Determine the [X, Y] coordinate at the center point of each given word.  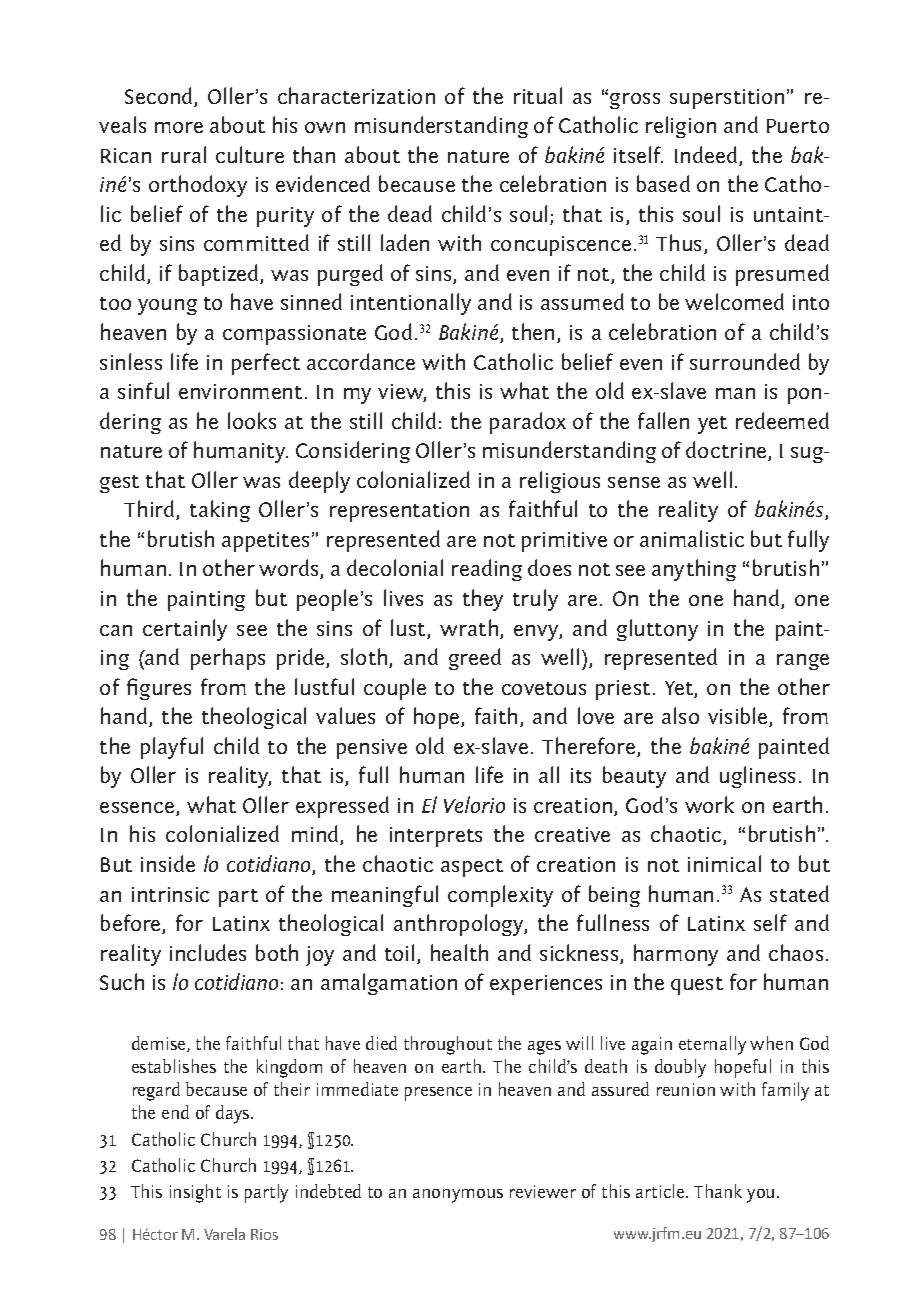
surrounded [745, 361]
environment [240, 391]
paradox [528, 423]
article [661, 1191]
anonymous [458, 1196]
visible [739, 717]
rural [184, 154]
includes [208, 952]
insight [195, 1193]
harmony [676, 955]
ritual [538, 95]
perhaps [228, 659]
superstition [727, 99]
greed [475, 659]
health [459, 952]
